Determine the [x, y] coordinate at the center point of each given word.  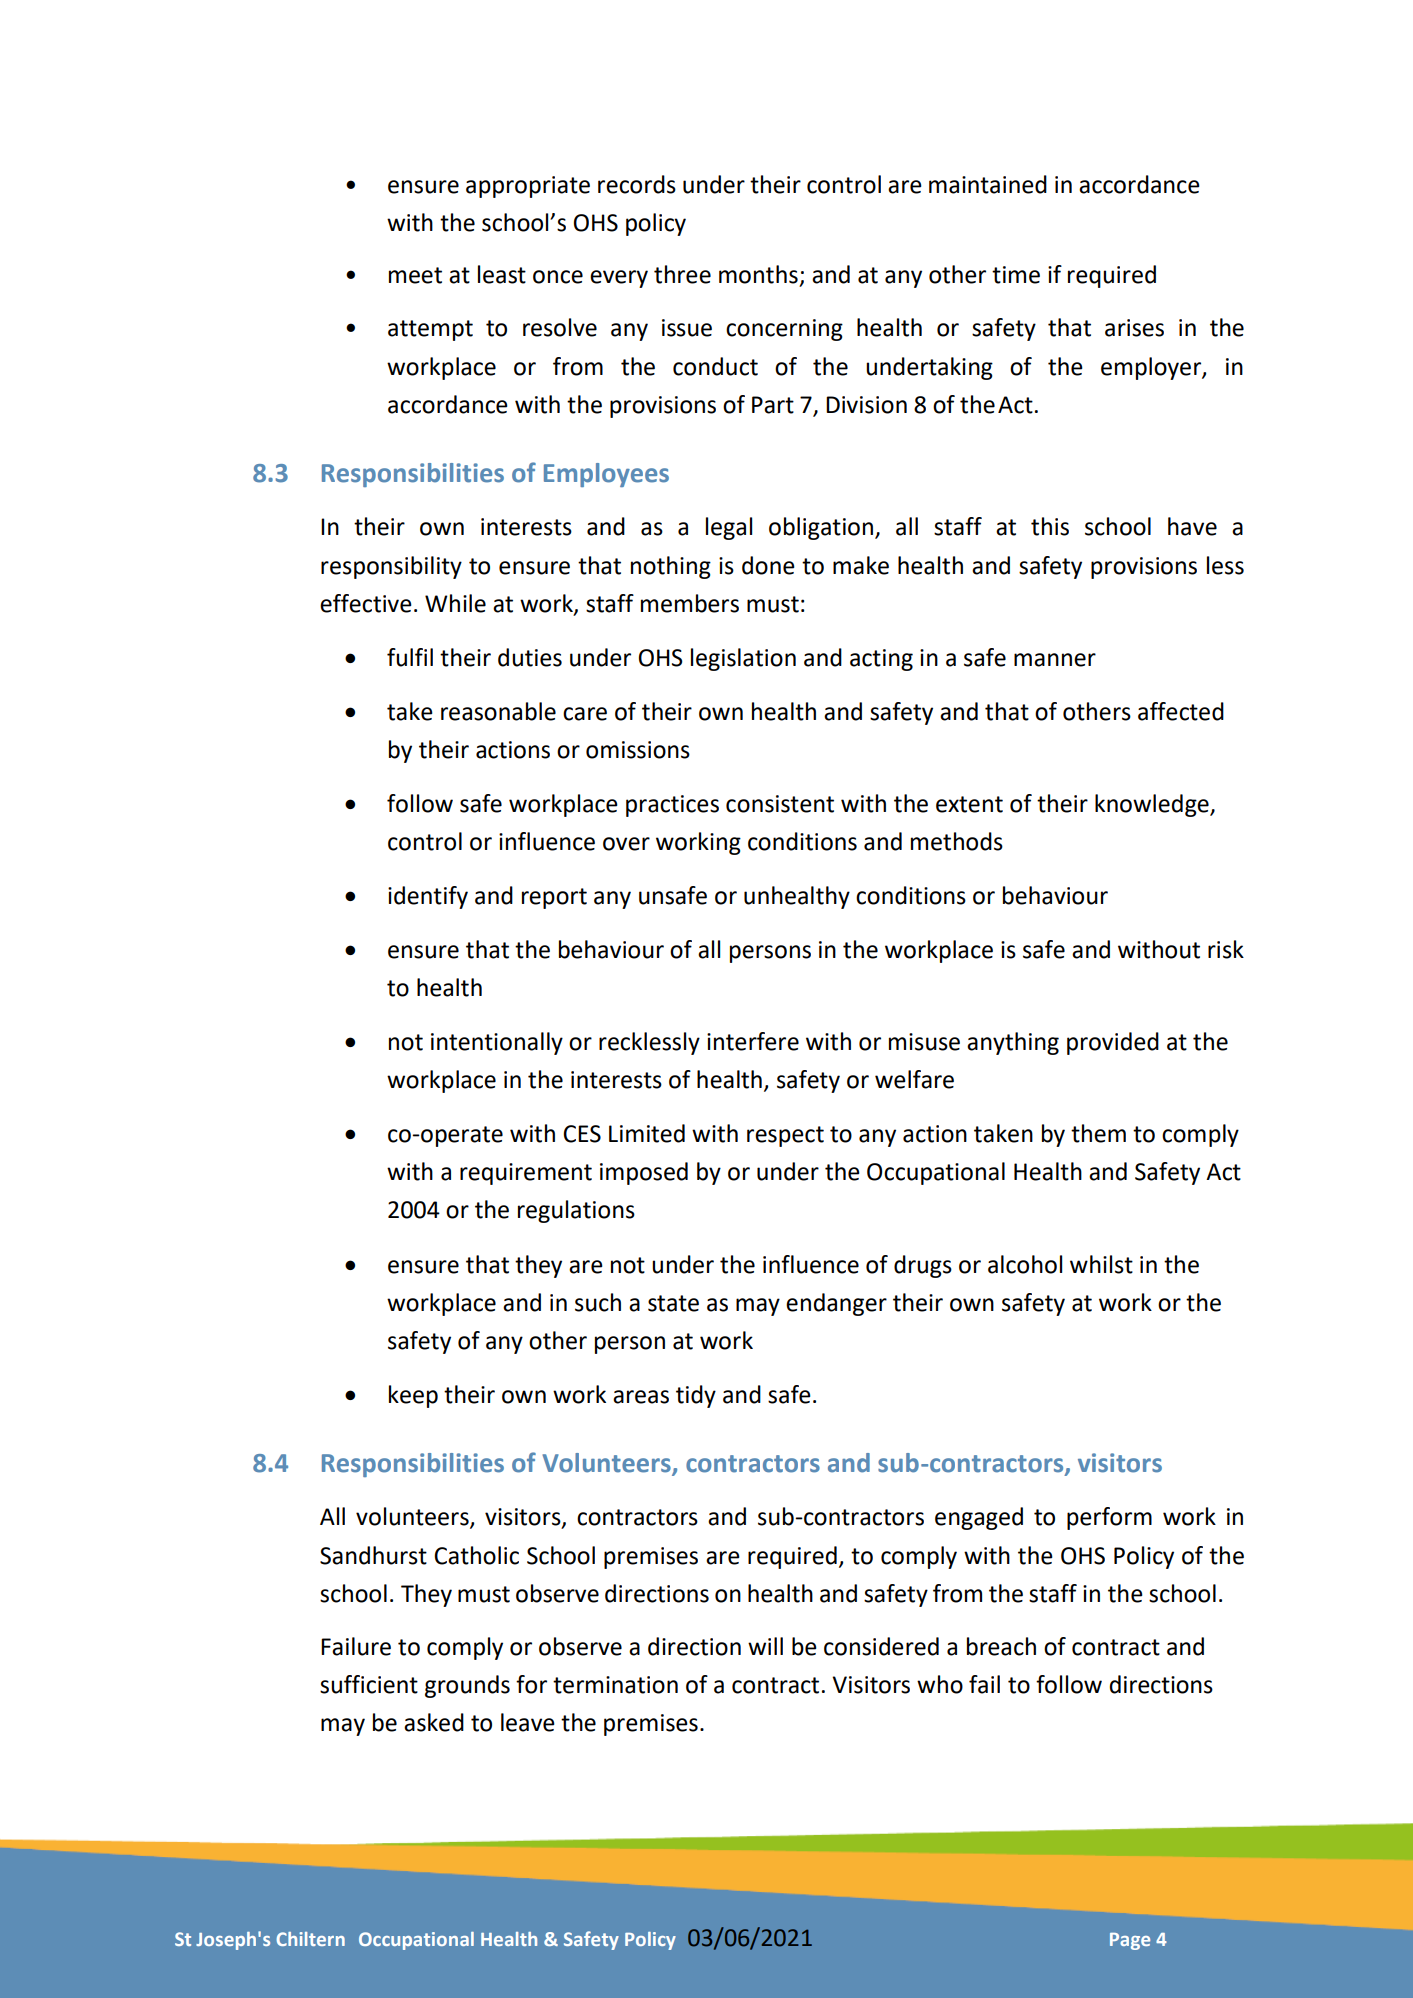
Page [1130, 1941]
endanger [836, 1304]
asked [434, 1722]
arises [1134, 328]
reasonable [498, 711]
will [765, 1646]
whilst [1101, 1264]
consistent [780, 804]
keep [413, 1396]
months [758, 274]
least [502, 274]
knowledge [1153, 805]
